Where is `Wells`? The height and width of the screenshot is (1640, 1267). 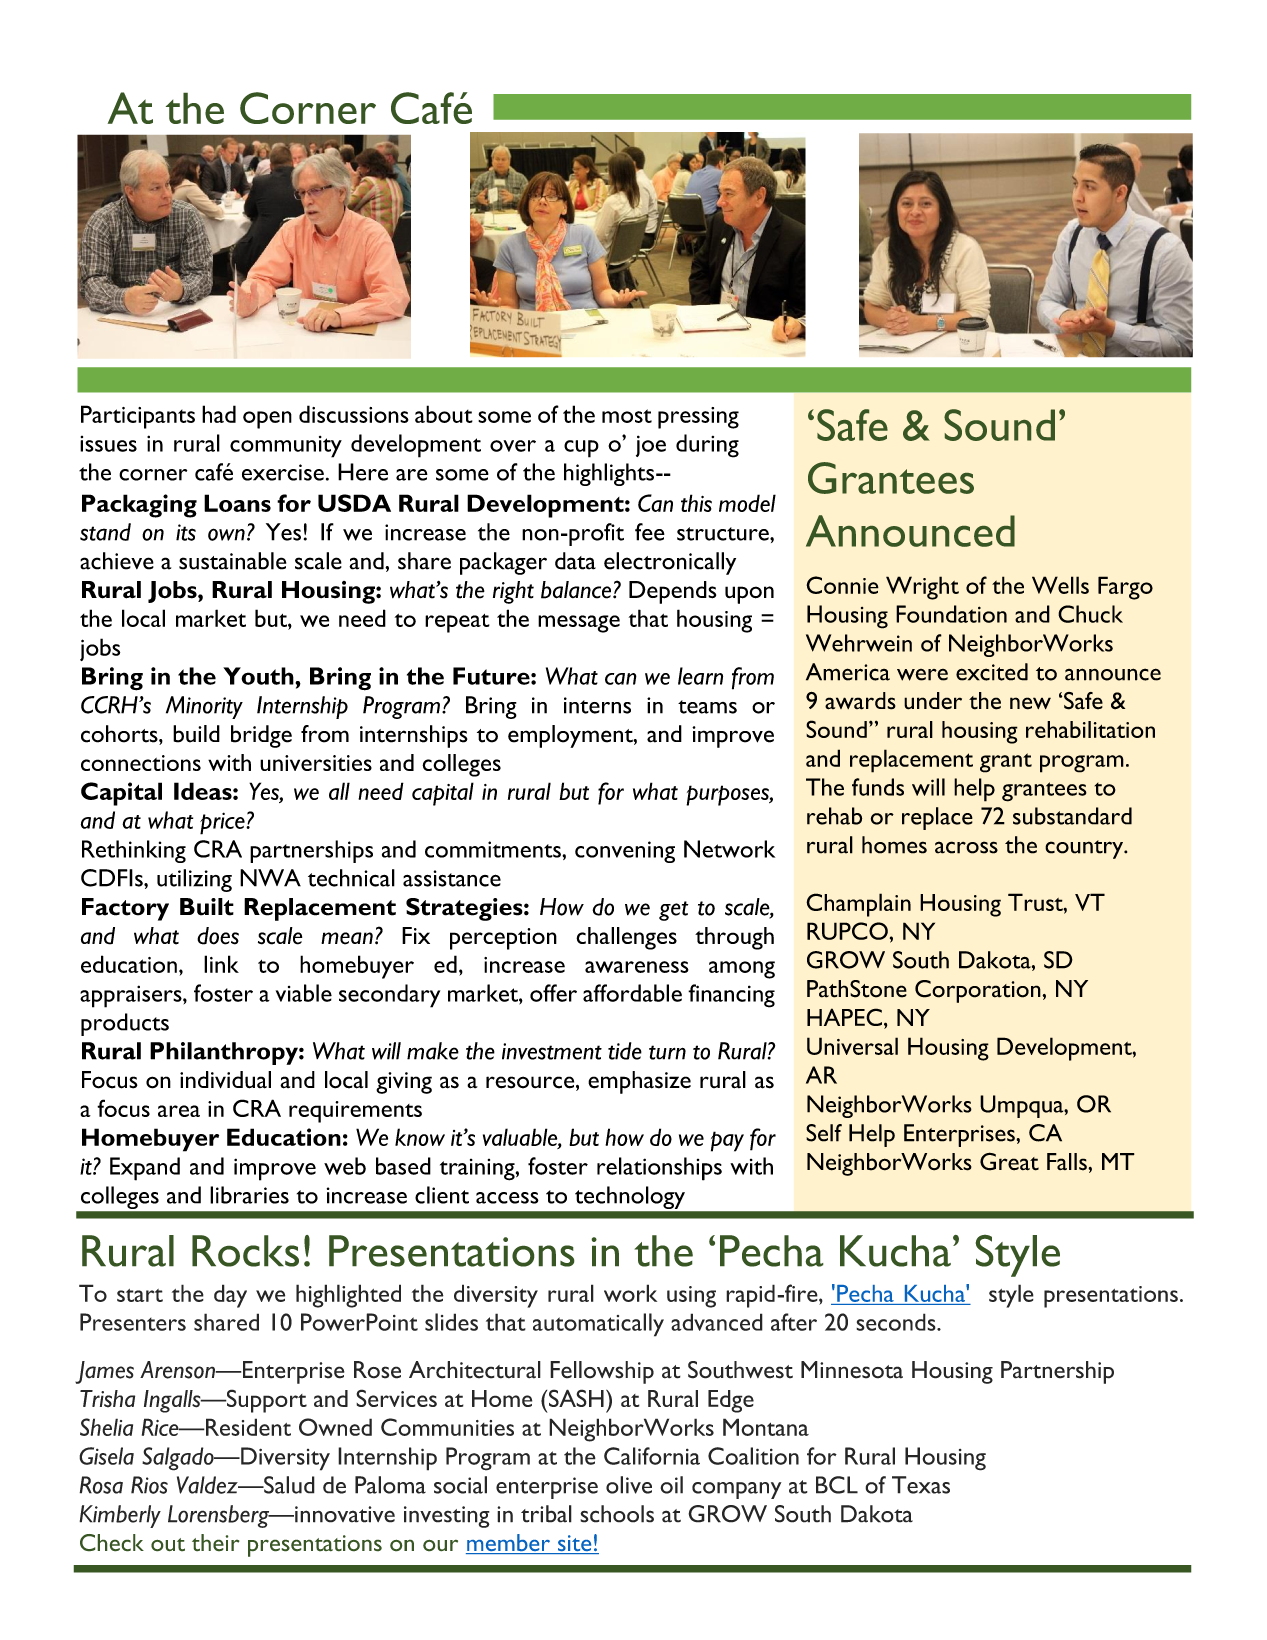 Wells is located at coordinates (1060, 585).
